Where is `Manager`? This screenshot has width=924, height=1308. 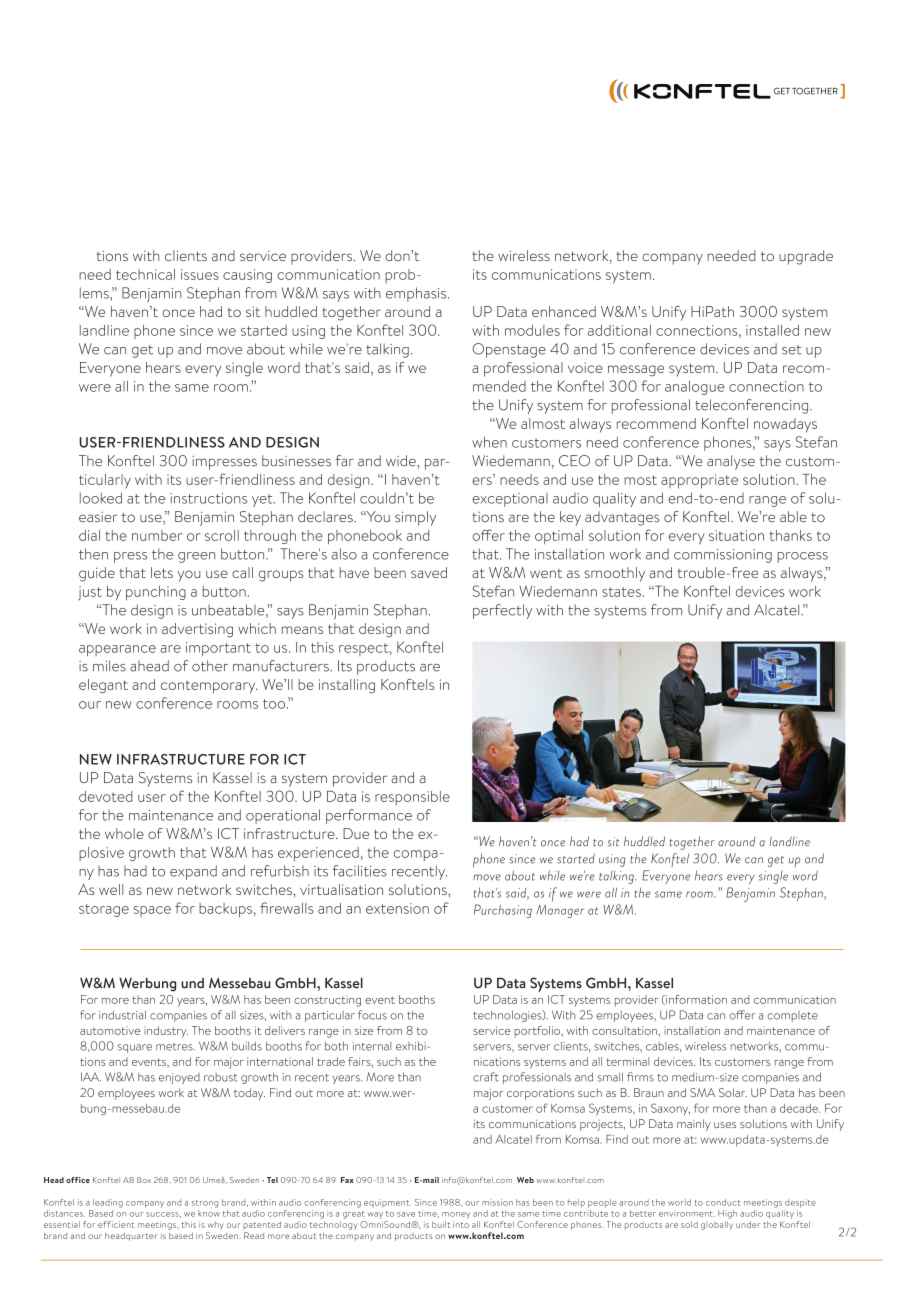
Manager is located at coordinates (560, 911).
